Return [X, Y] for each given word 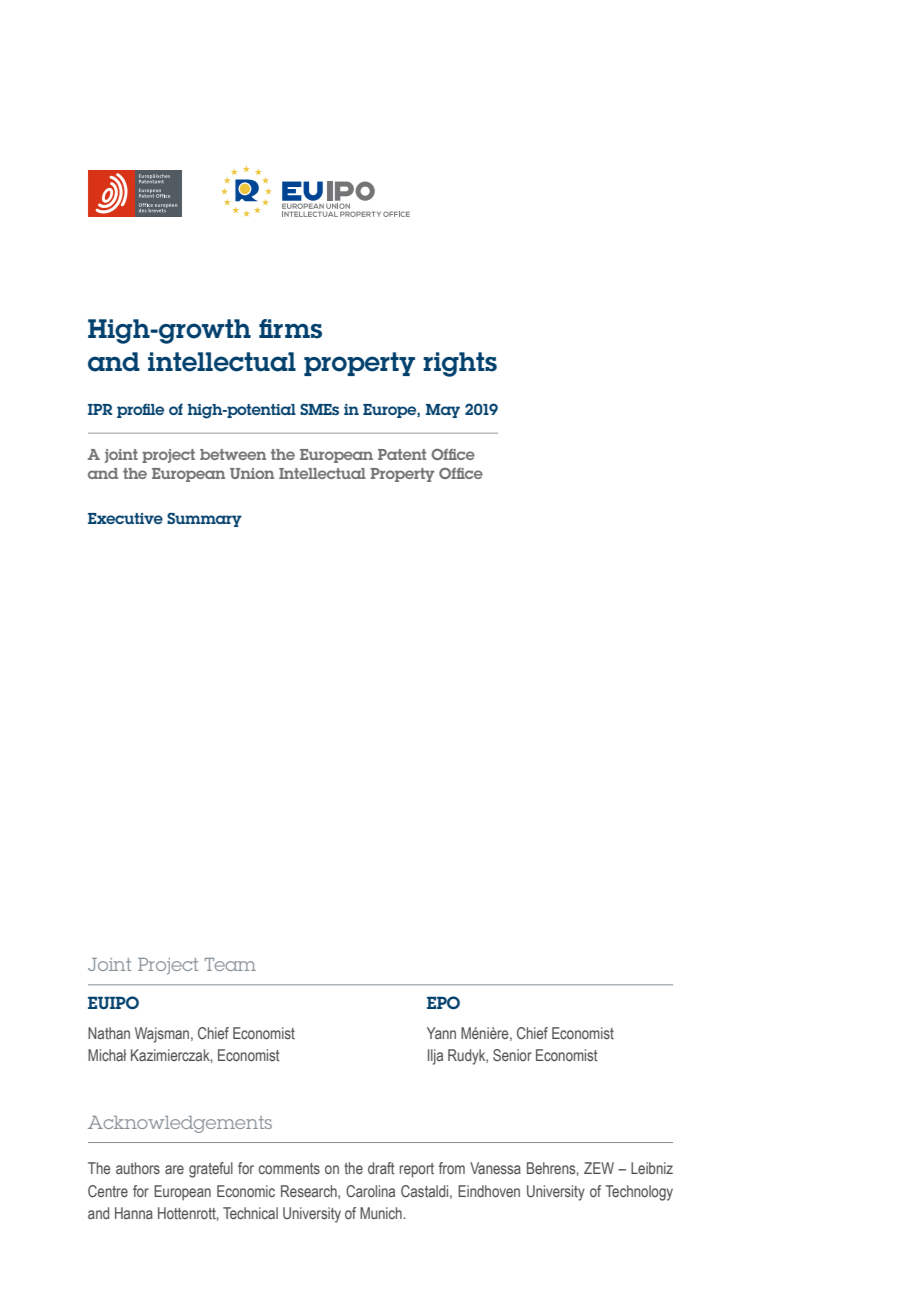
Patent [402, 454]
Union [252, 473]
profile [140, 410]
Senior [512, 1055]
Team [230, 964]
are [174, 1169]
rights [460, 364]
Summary [204, 519]
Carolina [370, 1191]
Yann [441, 1033]
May [443, 411]
